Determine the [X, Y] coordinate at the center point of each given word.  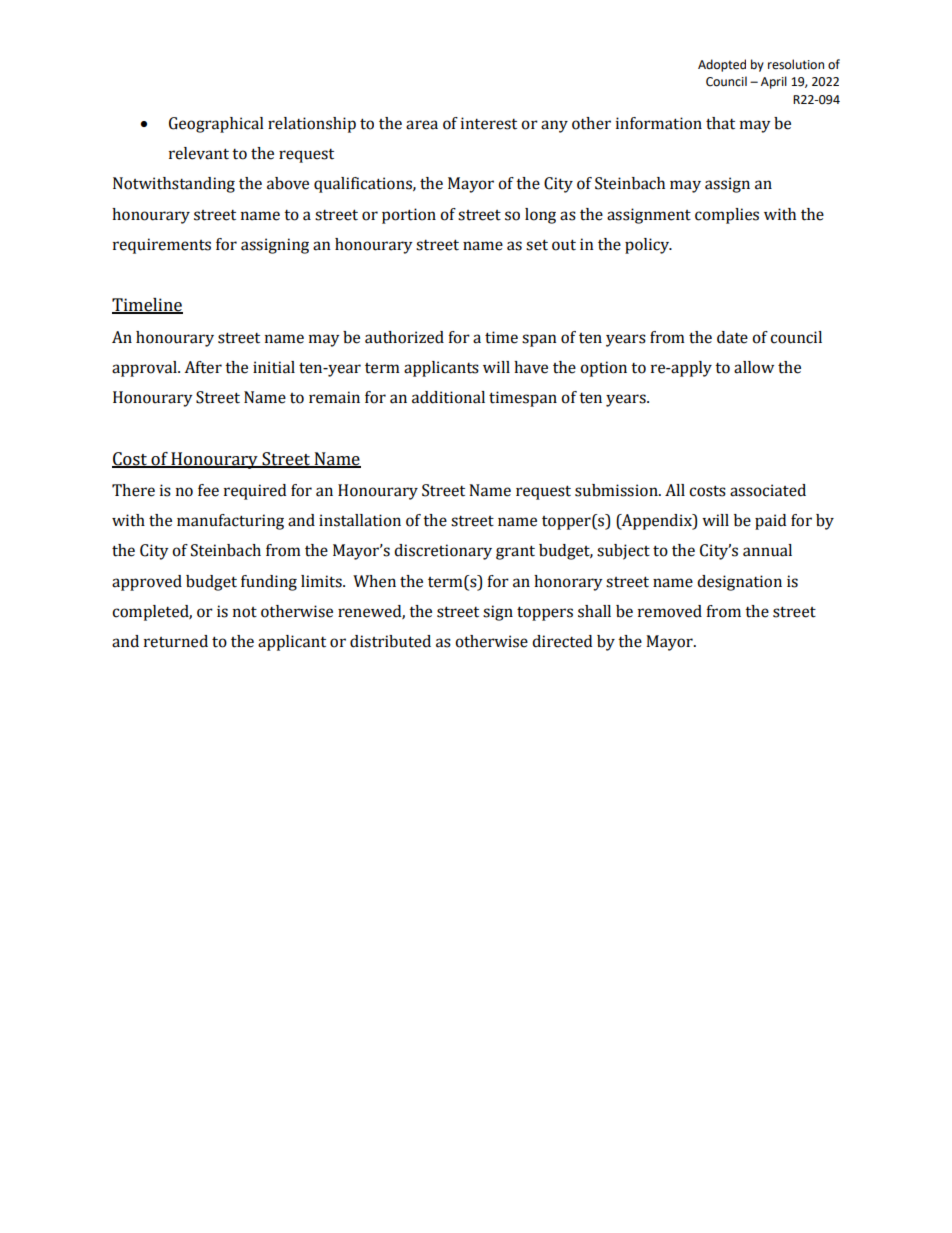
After [203, 367]
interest [489, 123]
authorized [404, 337]
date [732, 337]
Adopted [722, 65]
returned [176, 641]
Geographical [216, 125]
